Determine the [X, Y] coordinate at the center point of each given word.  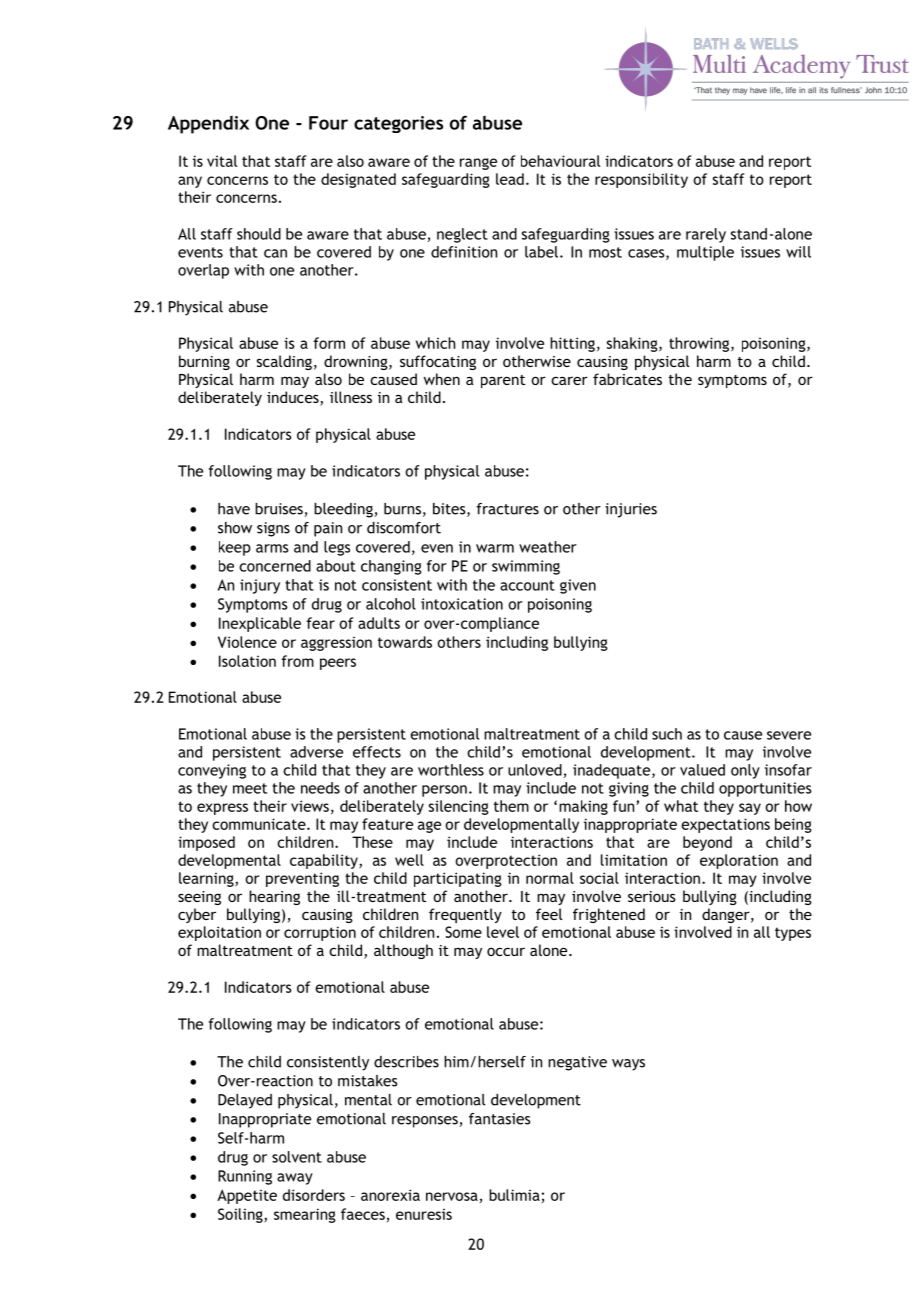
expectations [725, 825]
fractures [507, 509]
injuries [631, 510]
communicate [260, 824]
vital [222, 161]
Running [245, 1177]
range [478, 164]
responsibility [641, 180]
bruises [280, 510]
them [511, 806]
